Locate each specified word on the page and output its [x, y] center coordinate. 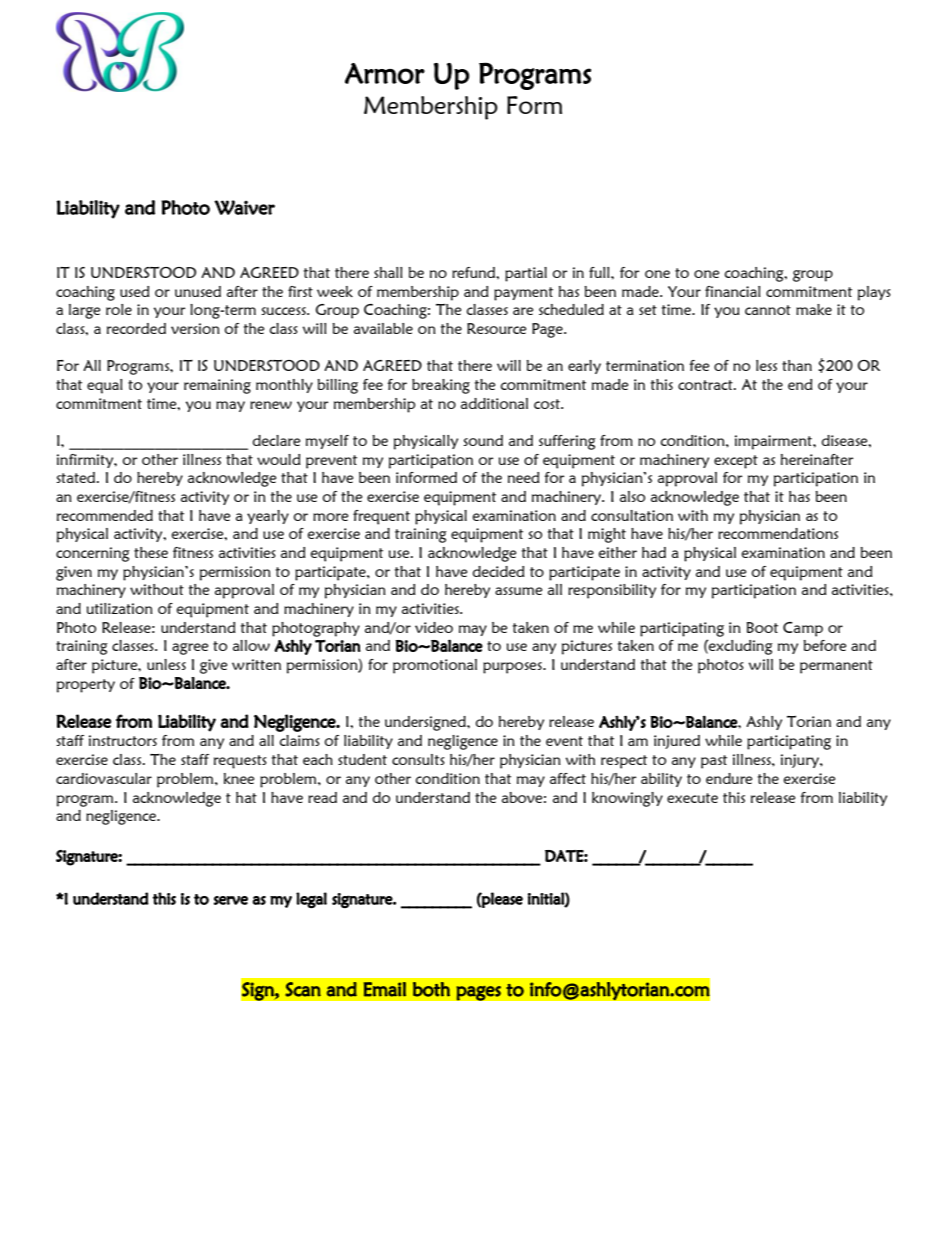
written [256, 664]
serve [231, 900]
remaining [217, 386]
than [797, 365]
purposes [513, 668]
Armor [385, 73]
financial [733, 291]
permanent [836, 667]
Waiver [244, 207]
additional [494, 403]
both [431, 989]
